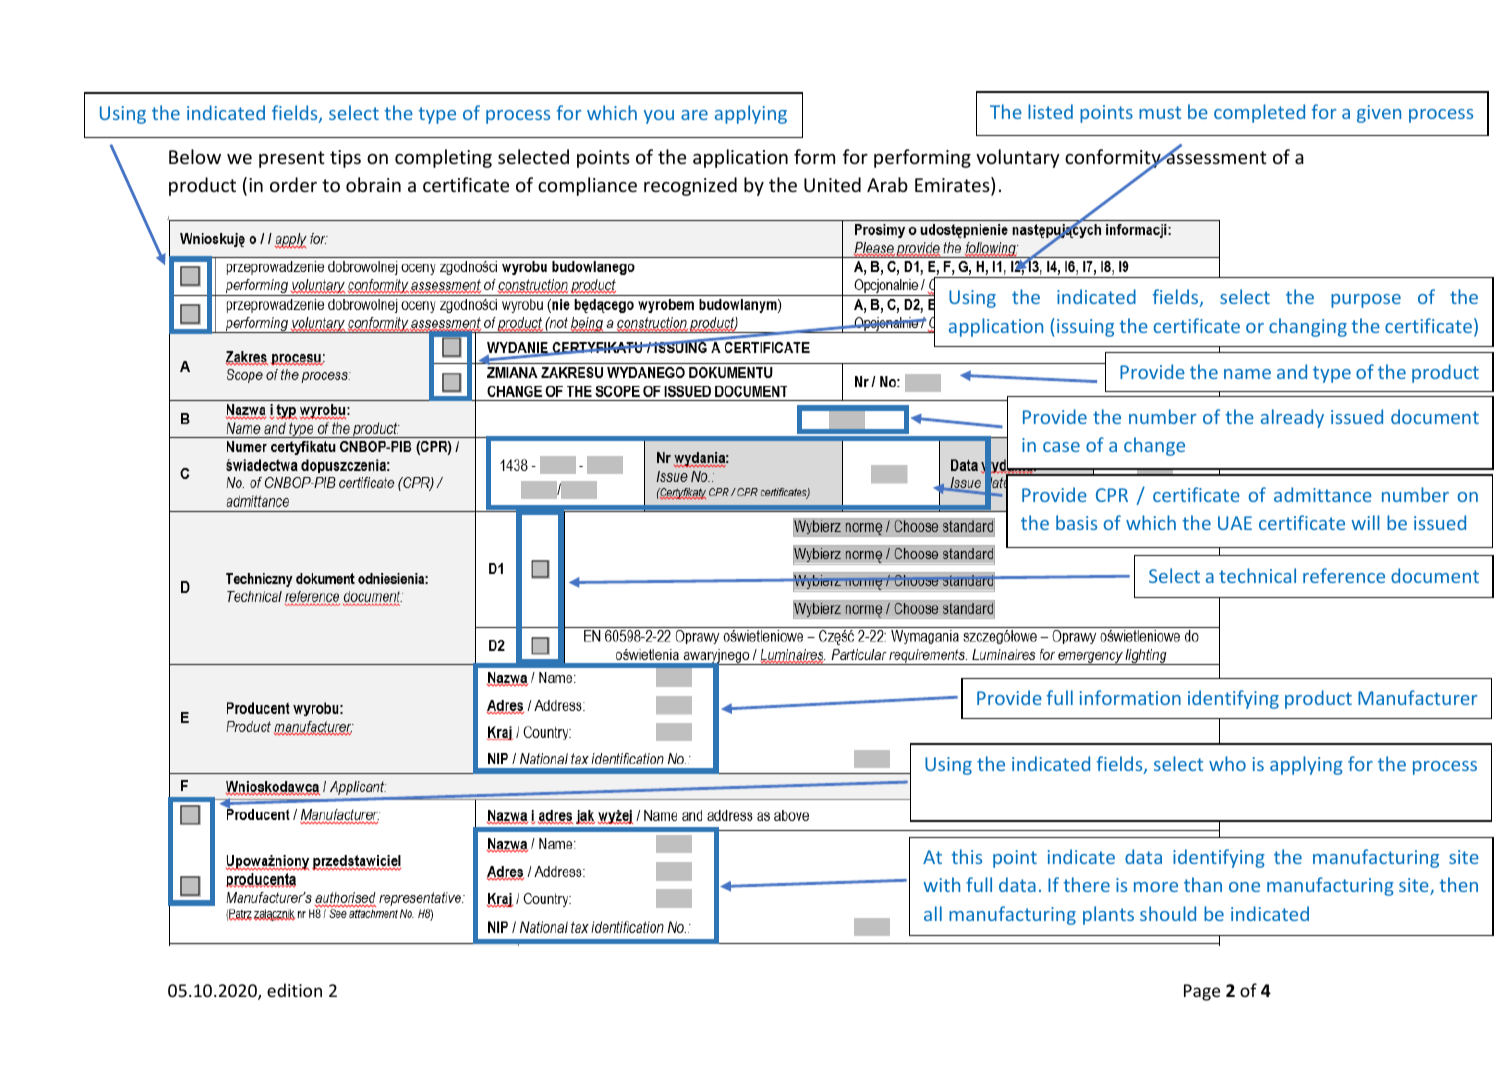  I want to click on edition, so click(294, 990).
